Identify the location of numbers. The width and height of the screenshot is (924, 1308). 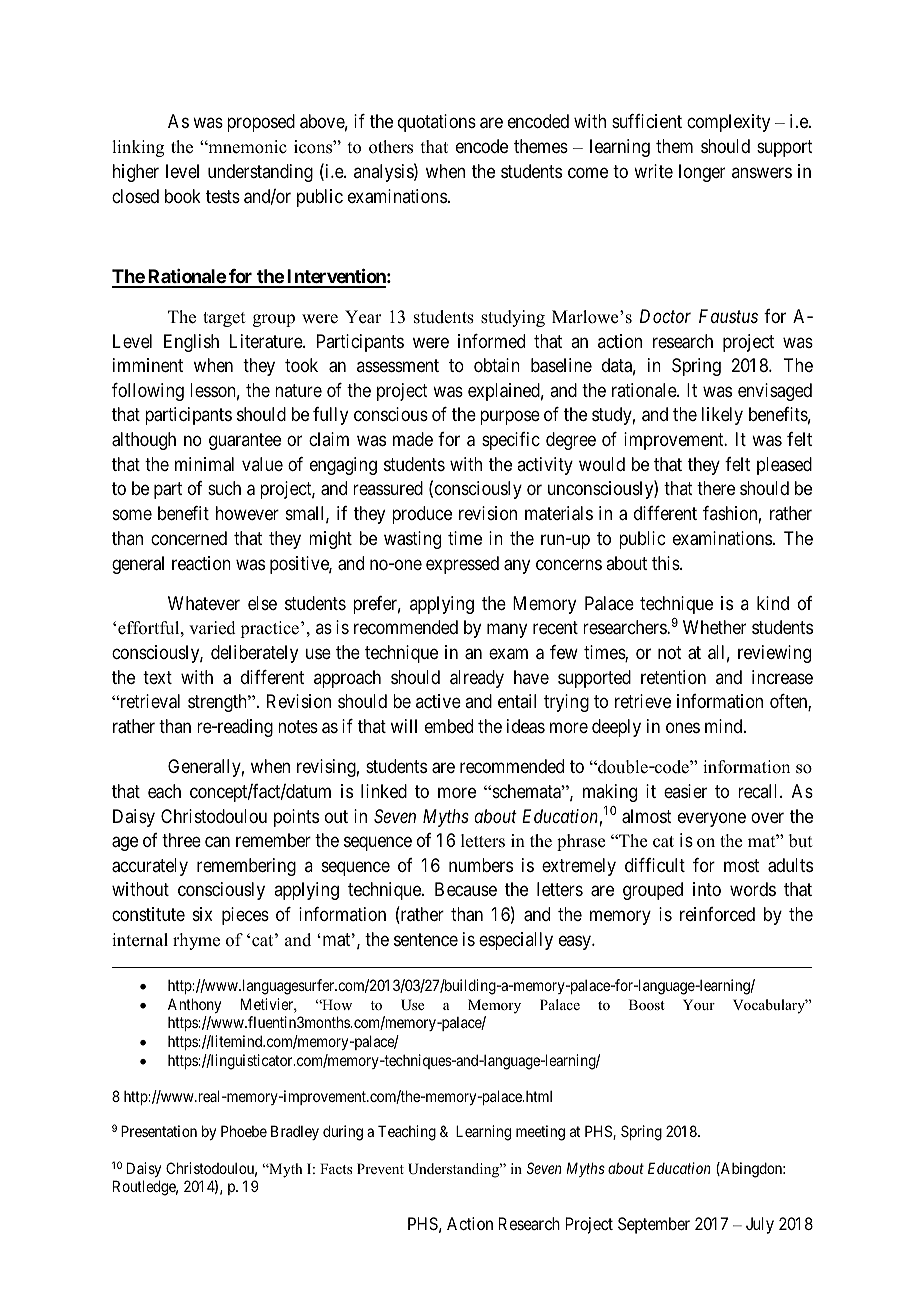
(481, 865).
